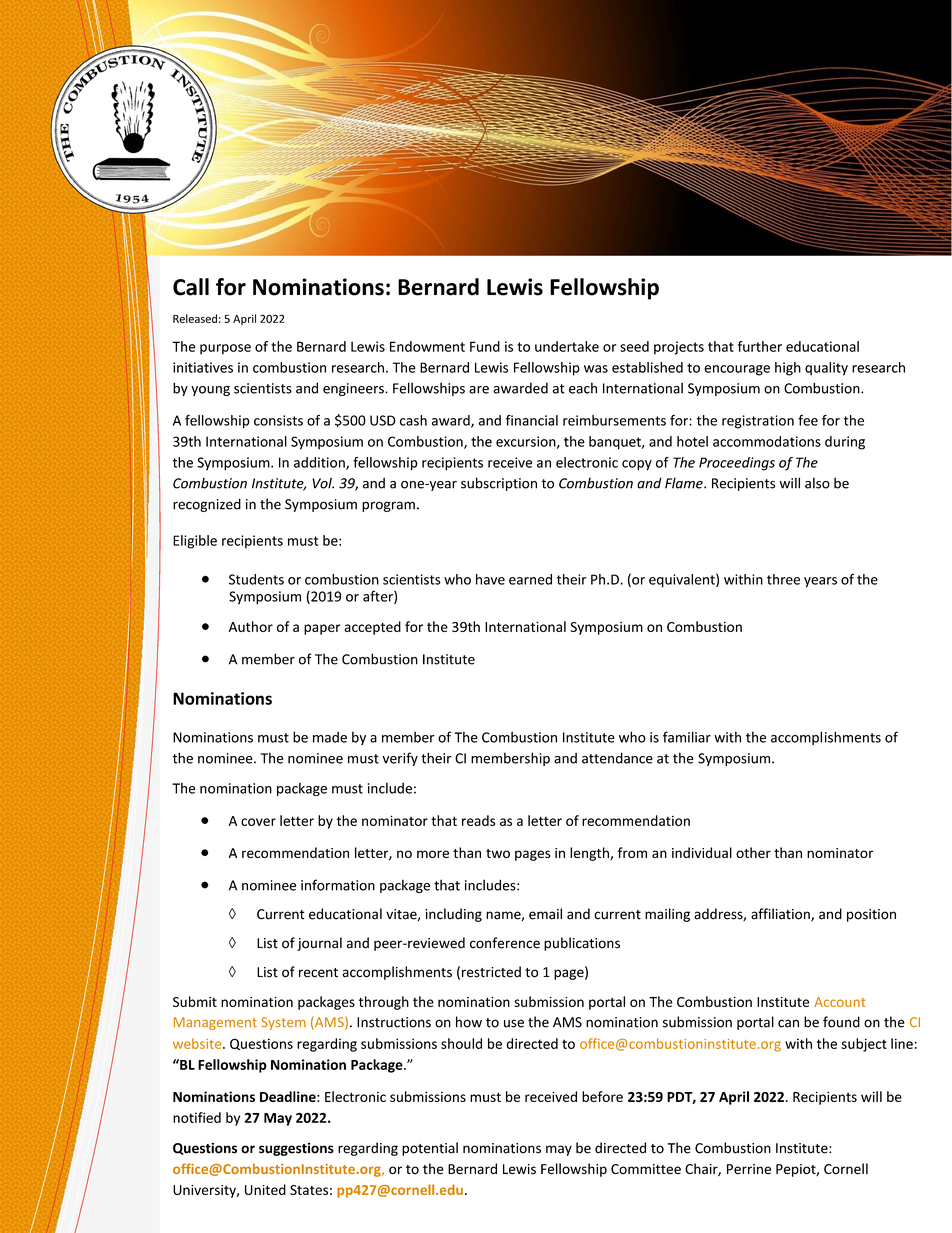 The width and height of the screenshot is (952, 1233). What do you see at coordinates (430, 1149) in the screenshot?
I see `potential` at bounding box center [430, 1149].
